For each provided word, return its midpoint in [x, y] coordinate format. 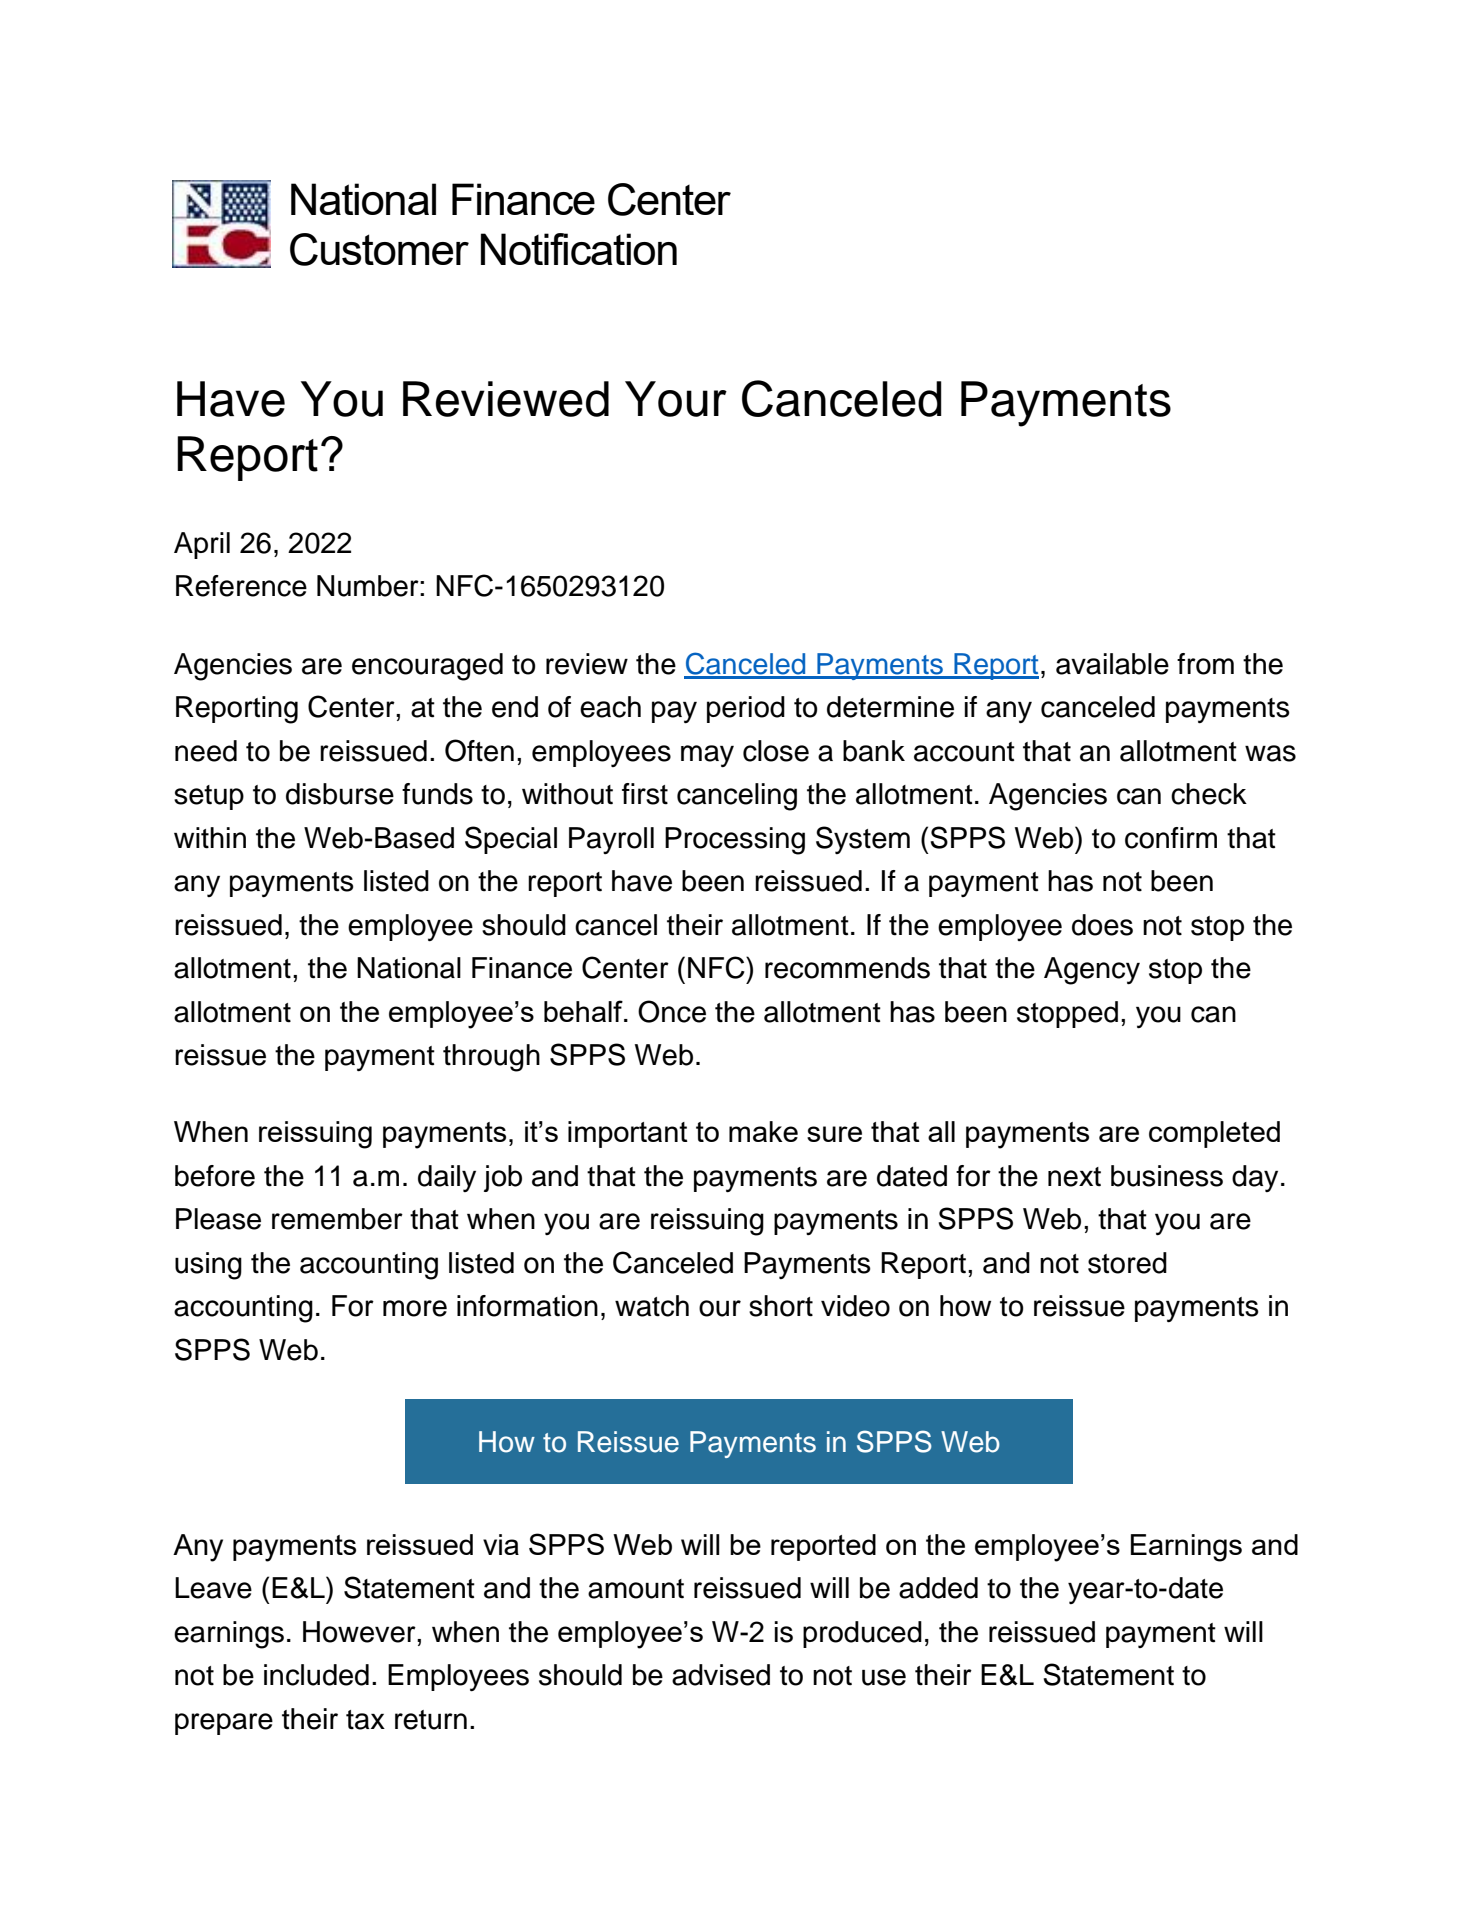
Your [676, 399]
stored [1127, 1263]
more [415, 1308]
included [316, 1675]
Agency [1092, 971]
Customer [379, 249]
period [746, 709]
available [1112, 664]
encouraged [427, 667]
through [491, 1058]
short [781, 1306]
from [1205, 664]
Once [672, 1011]
